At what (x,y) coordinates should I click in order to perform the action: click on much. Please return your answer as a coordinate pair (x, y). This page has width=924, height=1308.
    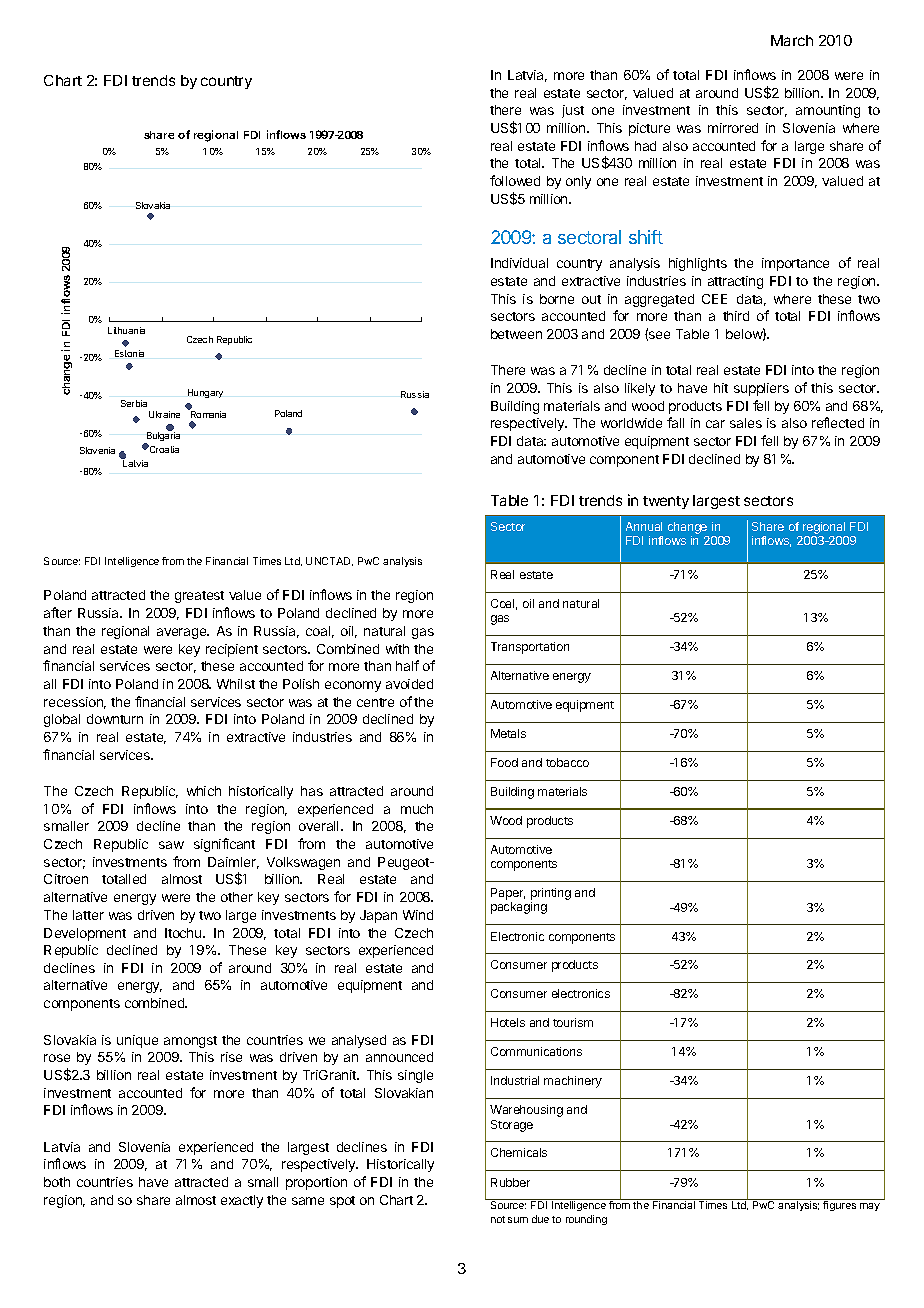
    Looking at the image, I should click on (417, 809).
